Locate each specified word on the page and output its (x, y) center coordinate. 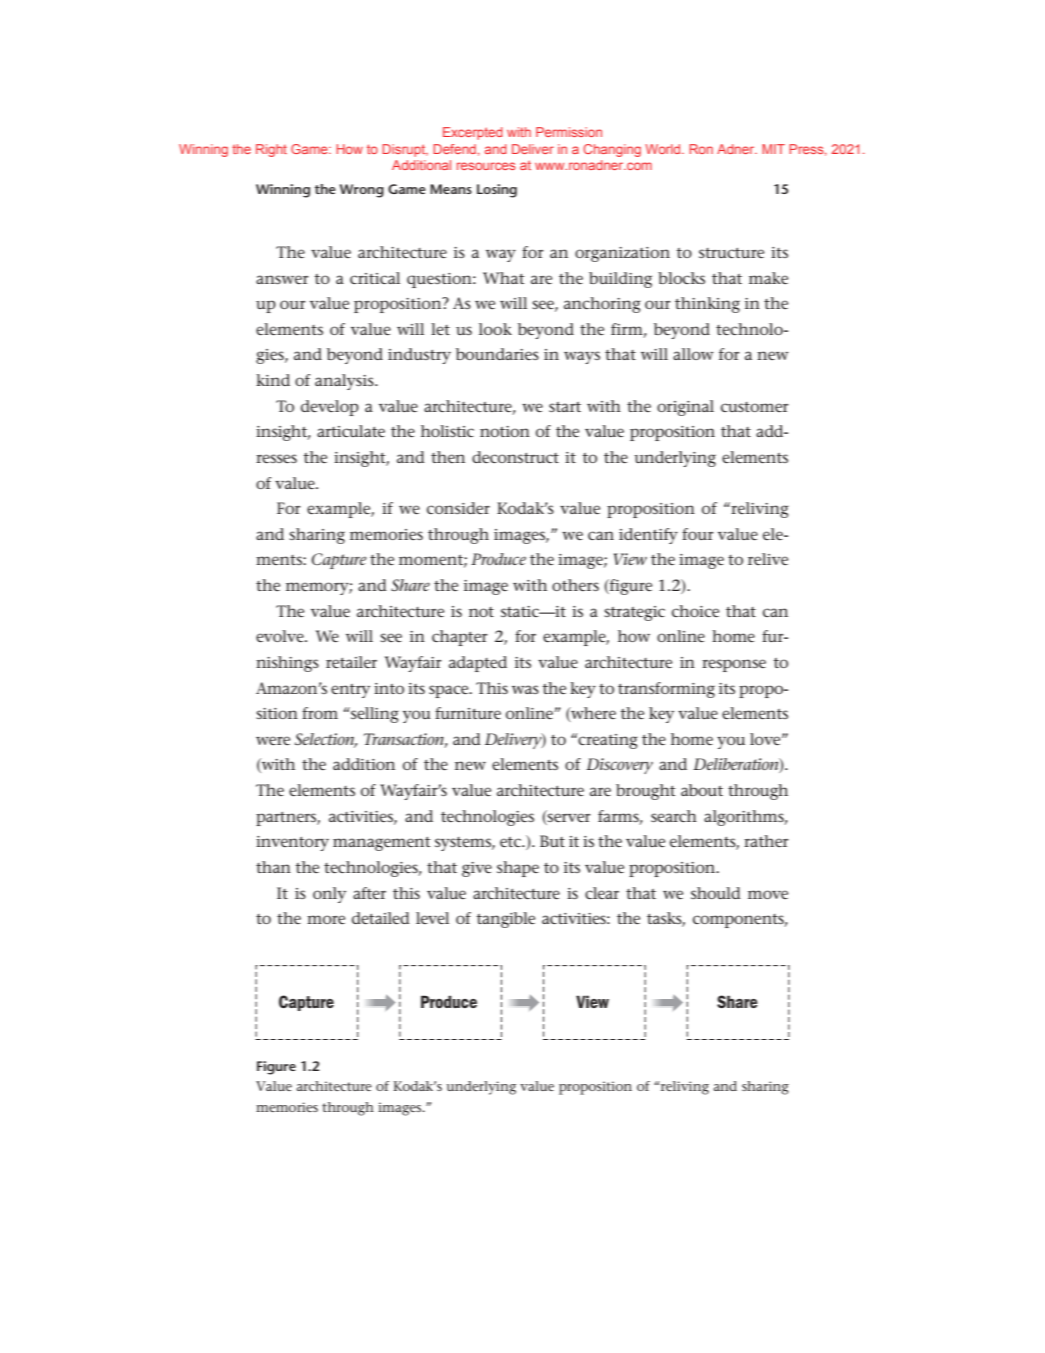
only (329, 895)
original (685, 408)
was (525, 689)
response (734, 665)
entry (350, 691)
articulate (351, 431)
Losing (497, 191)
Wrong (362, 191)
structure (731, 253)
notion (505, 431)
